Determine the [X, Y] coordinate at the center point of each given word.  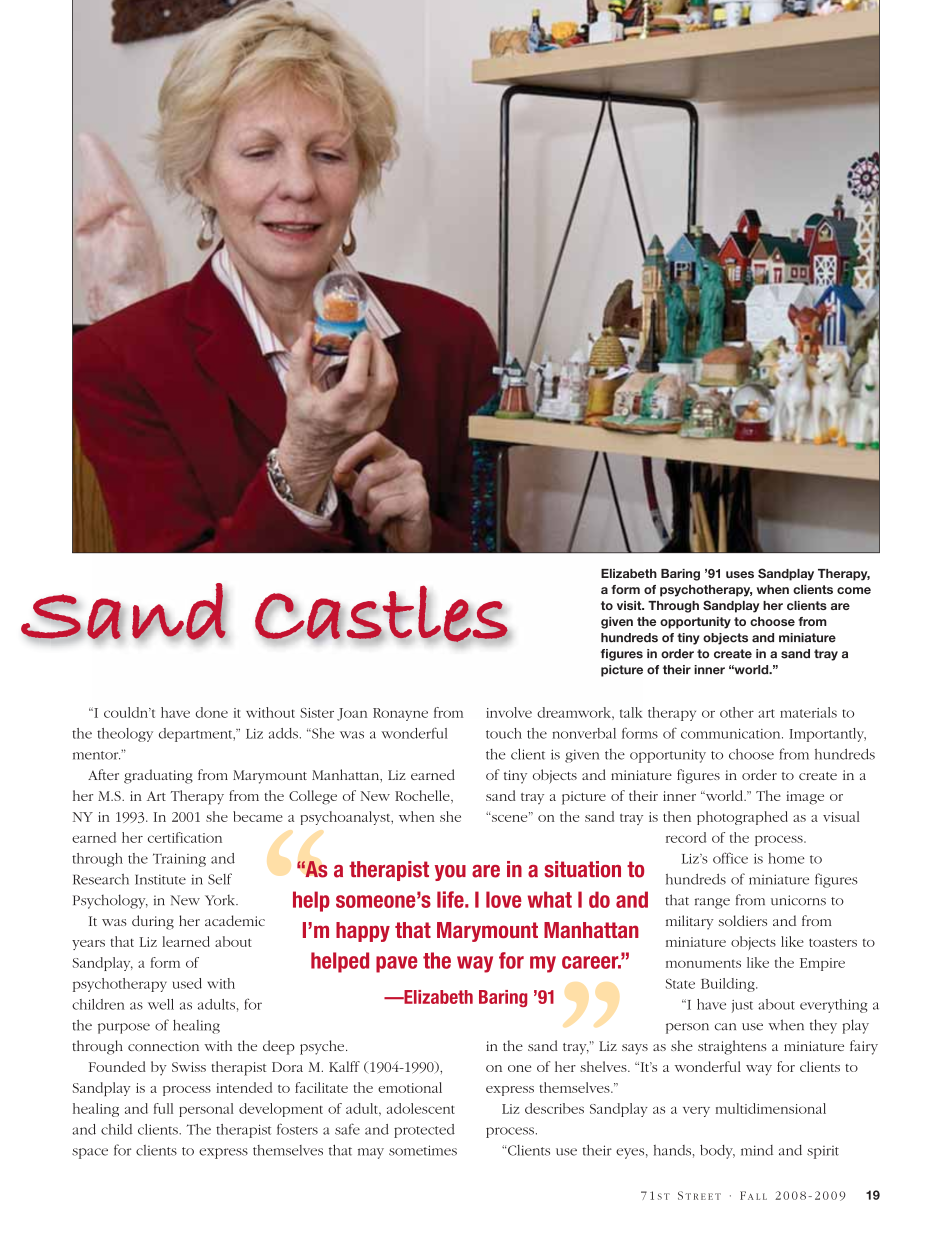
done [211, 712]
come [854, 590]
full [163, 1108]
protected [424, 1131]
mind [757, 1150]
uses [740, 574]
